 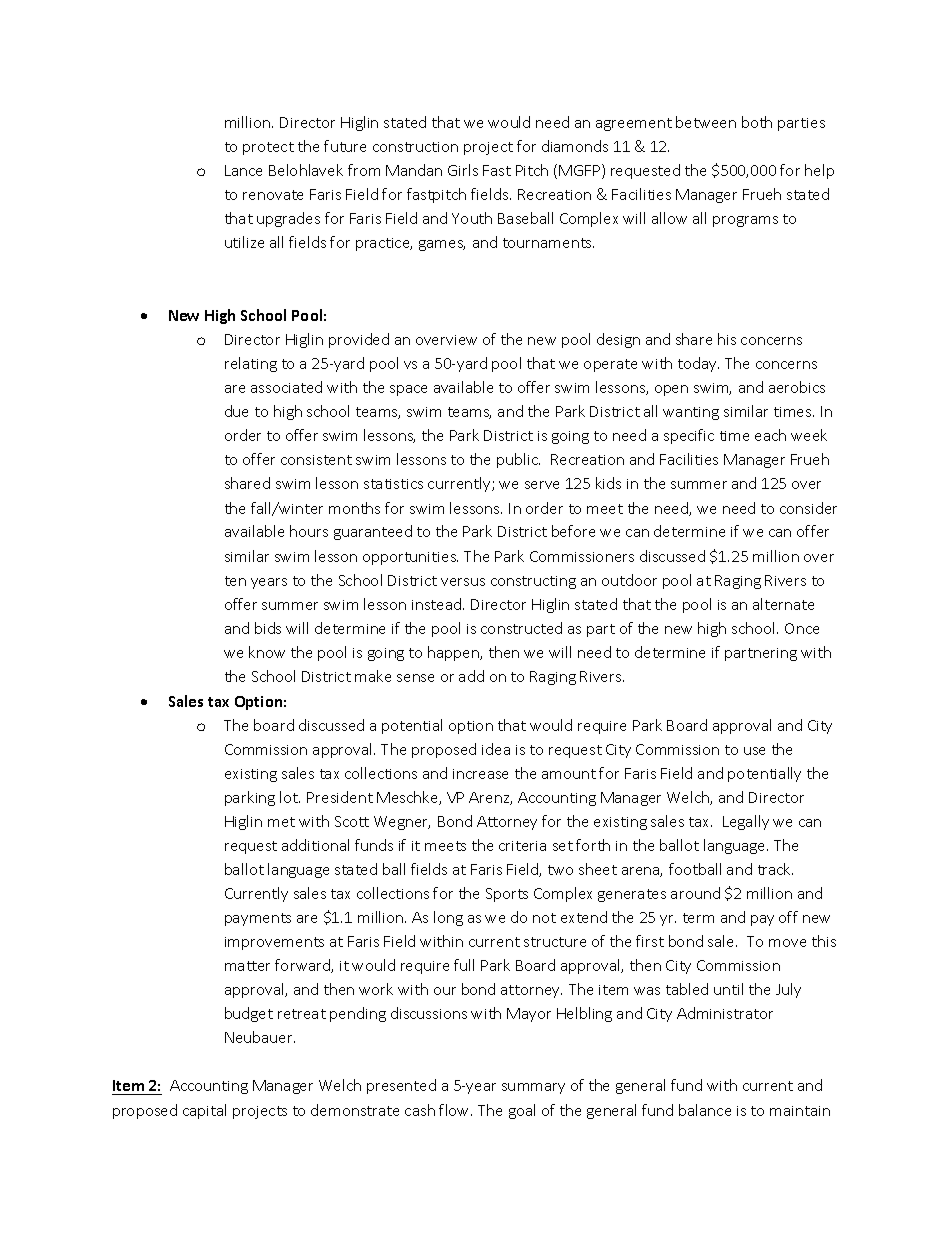 I want to click on maintain, so click(x=800, y=1111).
